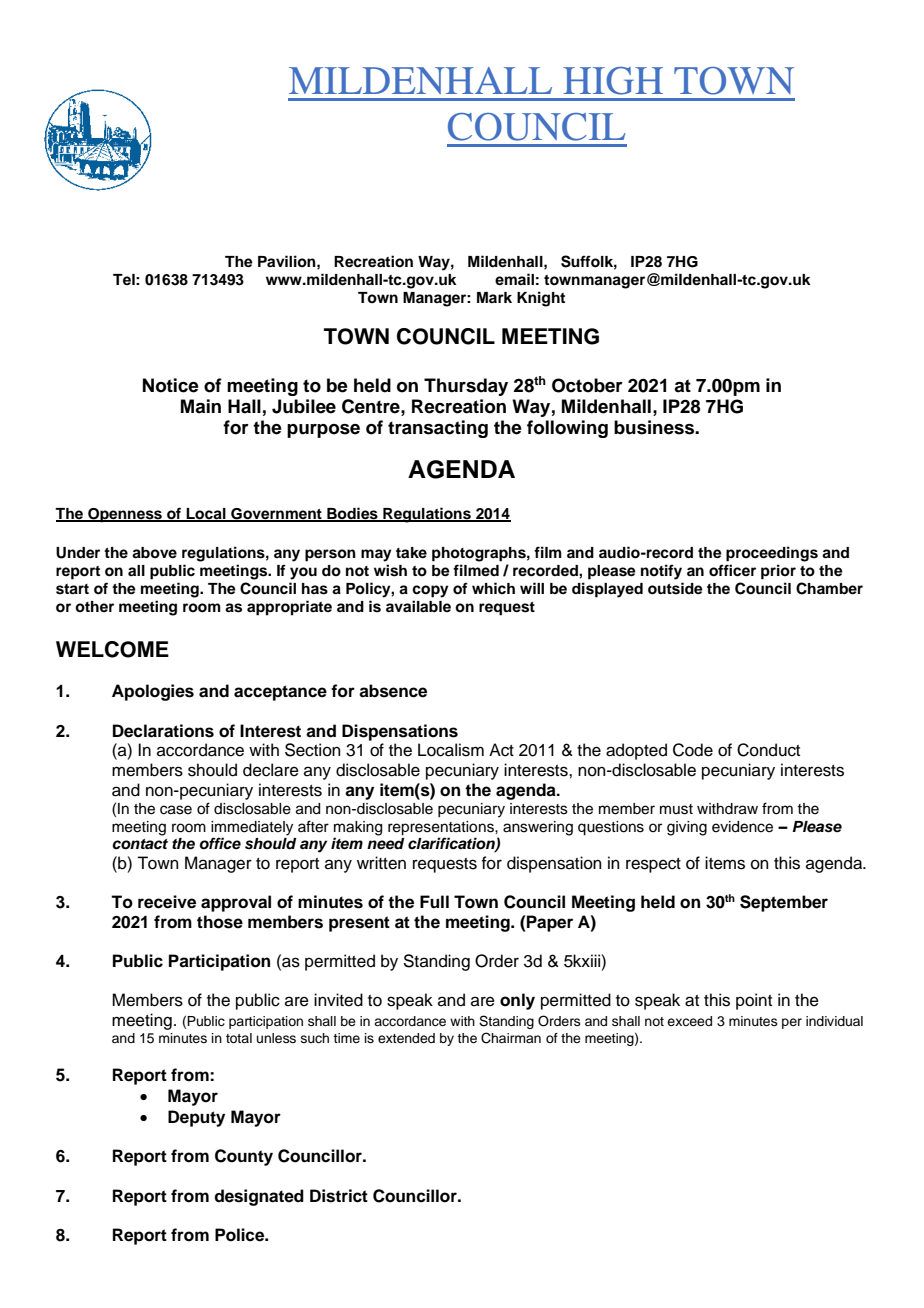  I want to click on Full, so click(434, 902).
